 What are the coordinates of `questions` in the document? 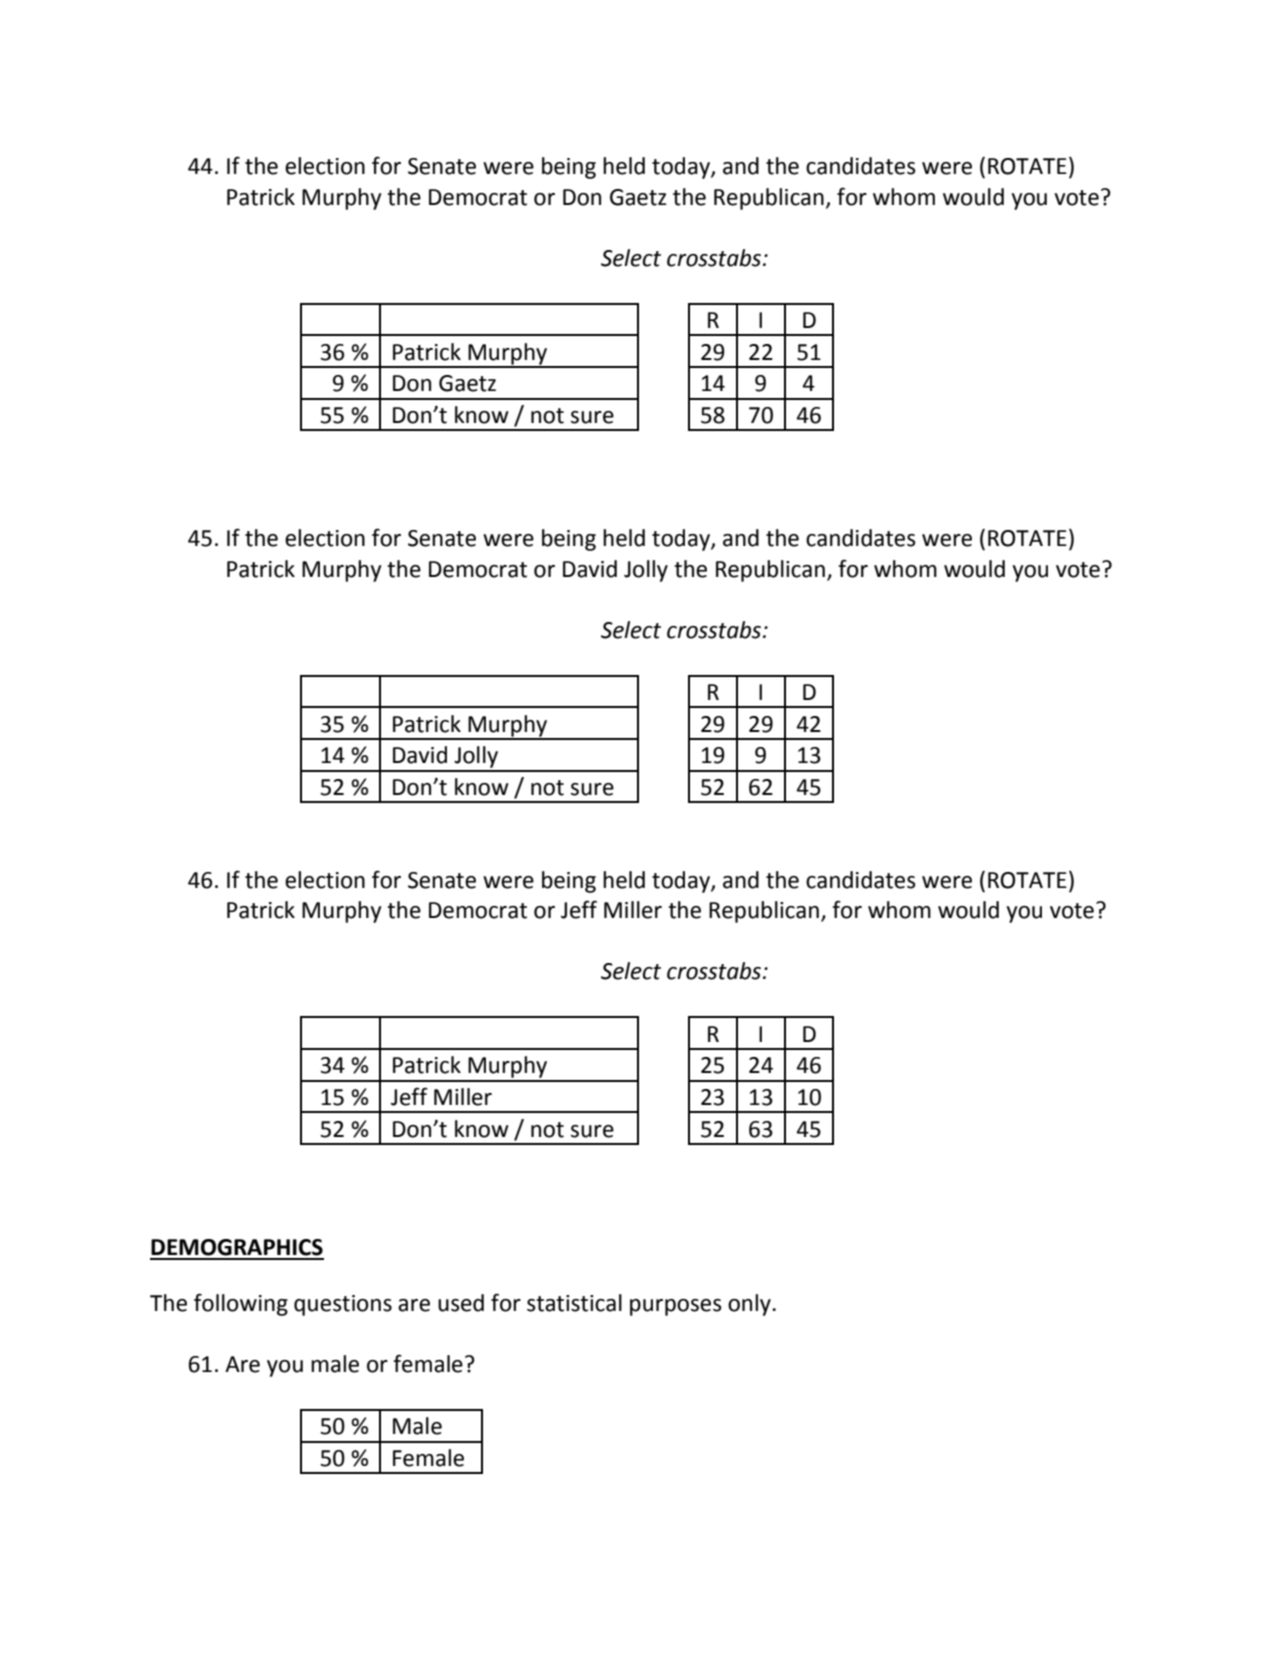 It's located at (343, 1305).
